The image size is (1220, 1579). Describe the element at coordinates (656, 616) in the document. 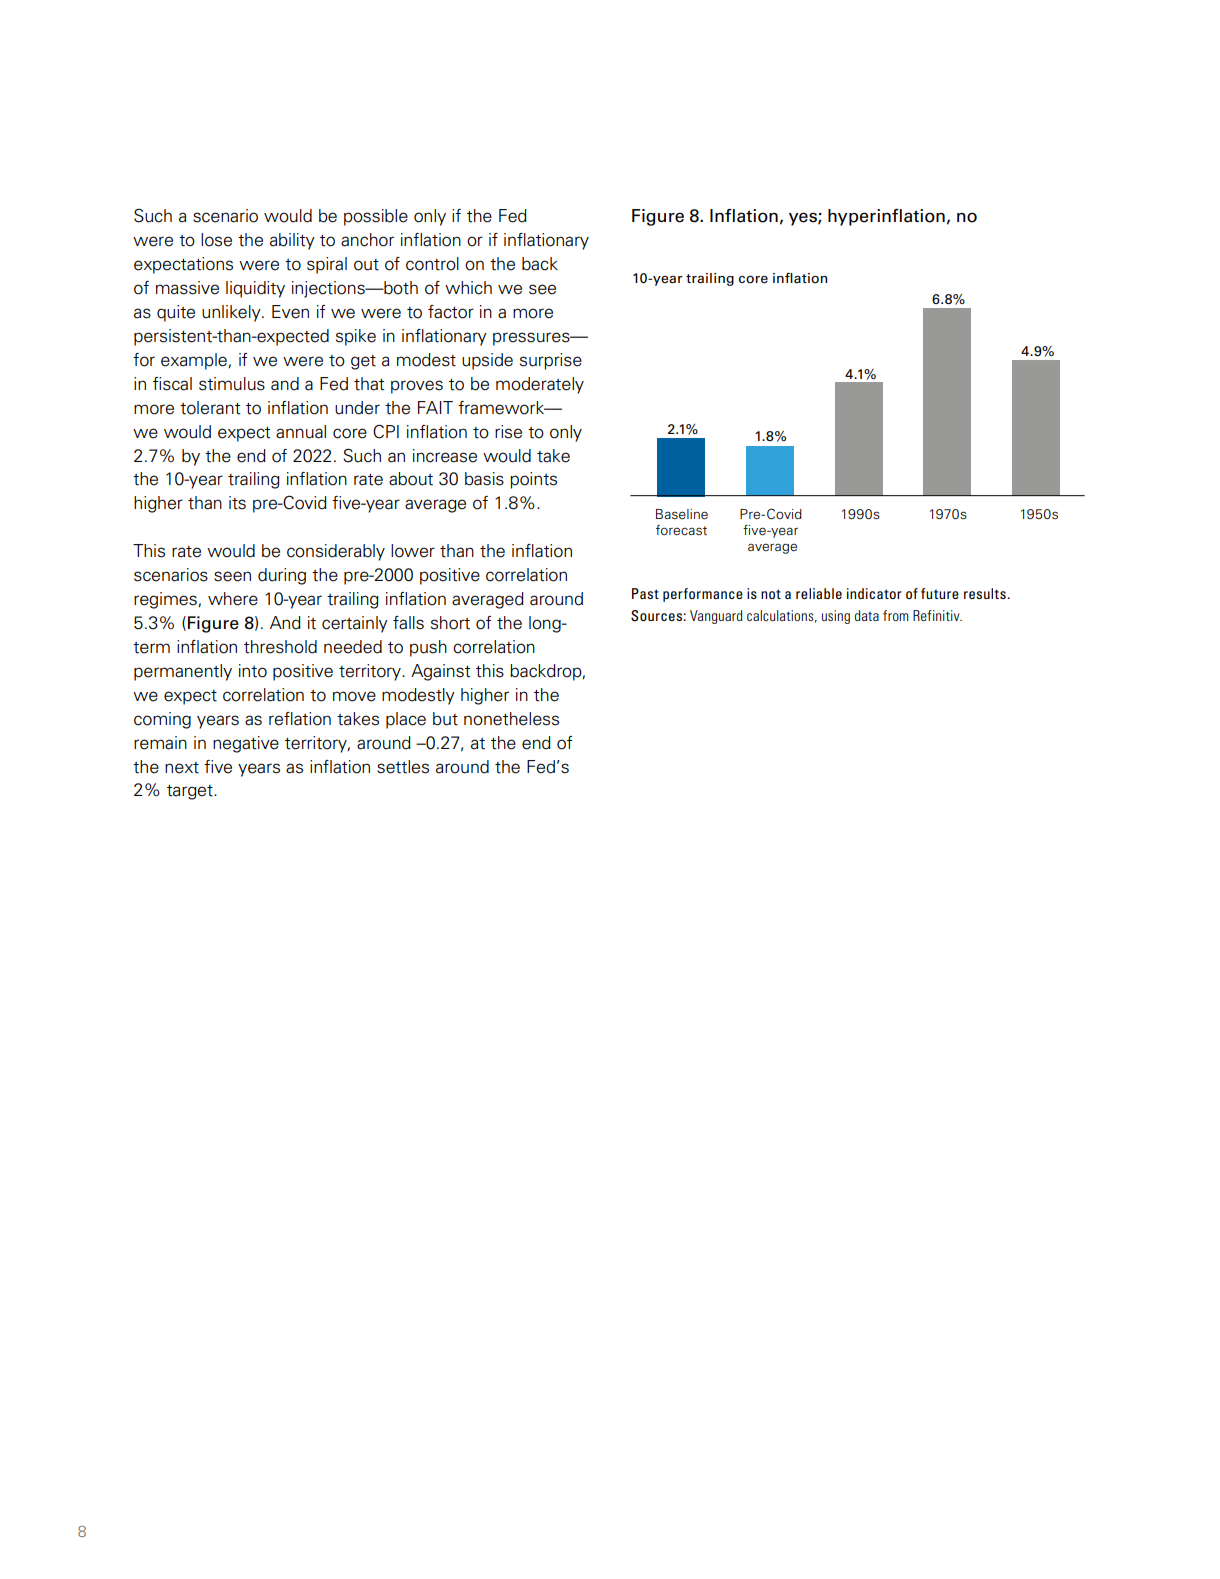

I see `Sources` at that location.
